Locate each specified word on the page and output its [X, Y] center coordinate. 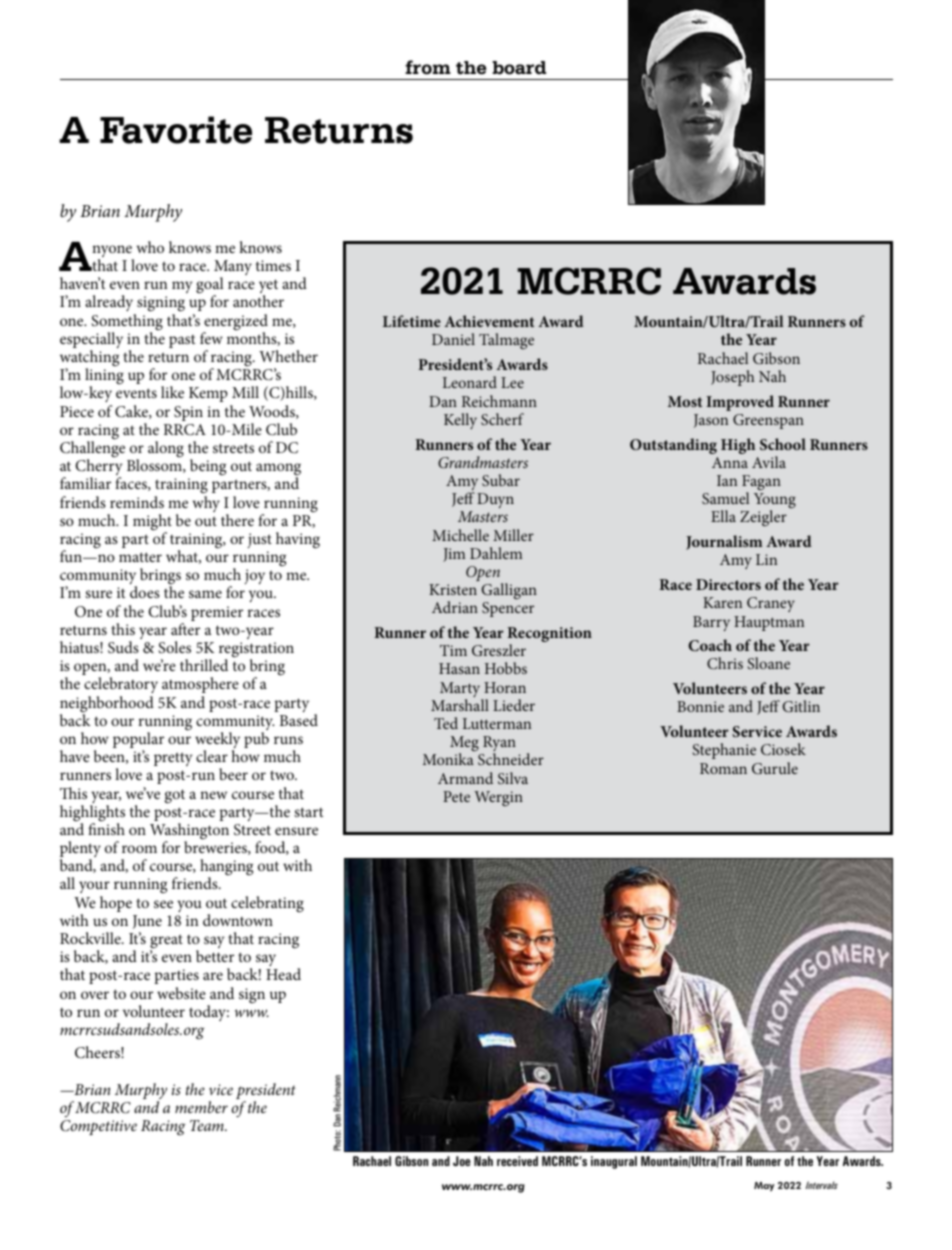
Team [208, 1125]
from [428, 67]
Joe [462, 1161]
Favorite [176, 130]
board [519, 68]
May [764, 1186]
